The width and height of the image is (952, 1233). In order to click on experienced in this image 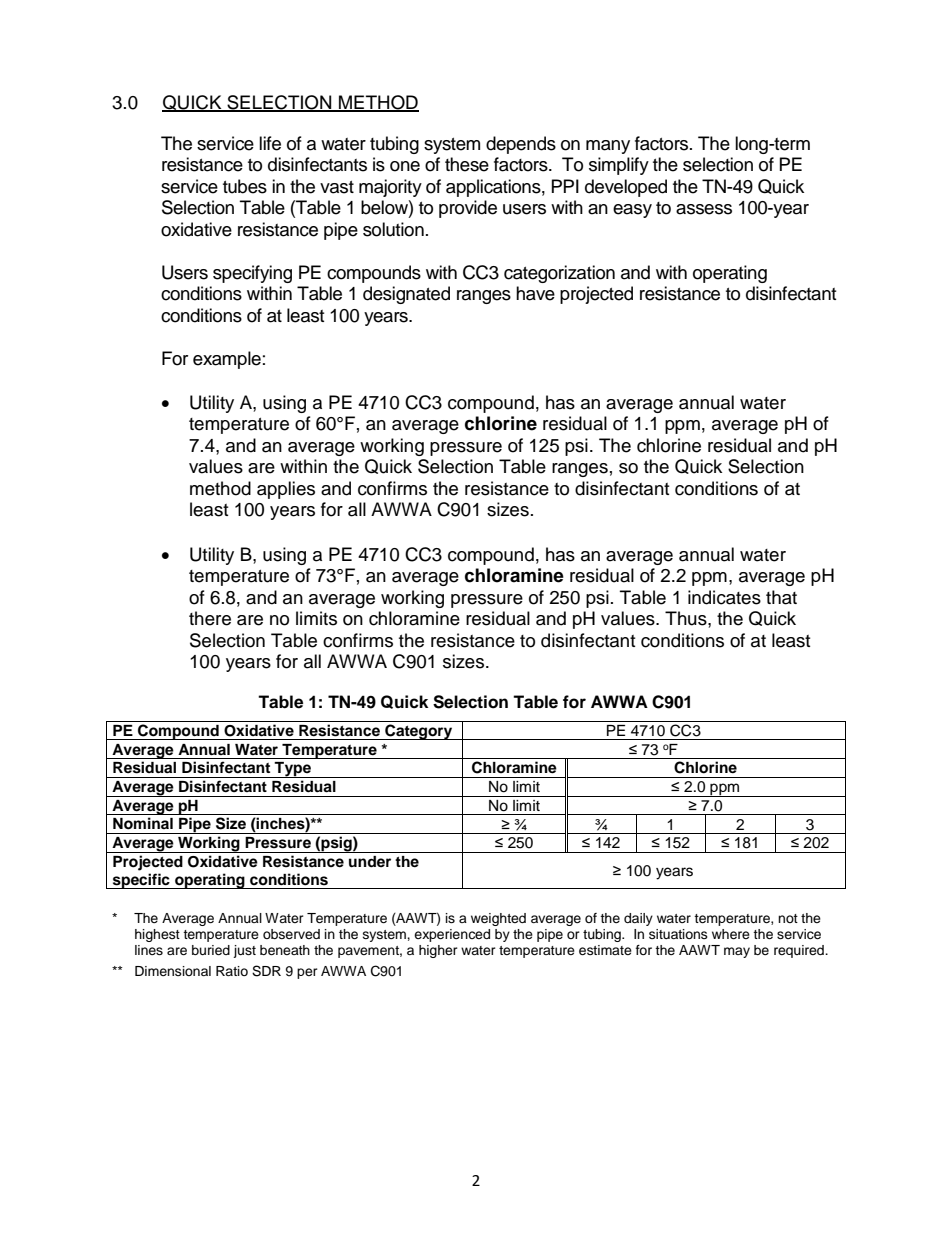, I will do `click(452, 935)`.
